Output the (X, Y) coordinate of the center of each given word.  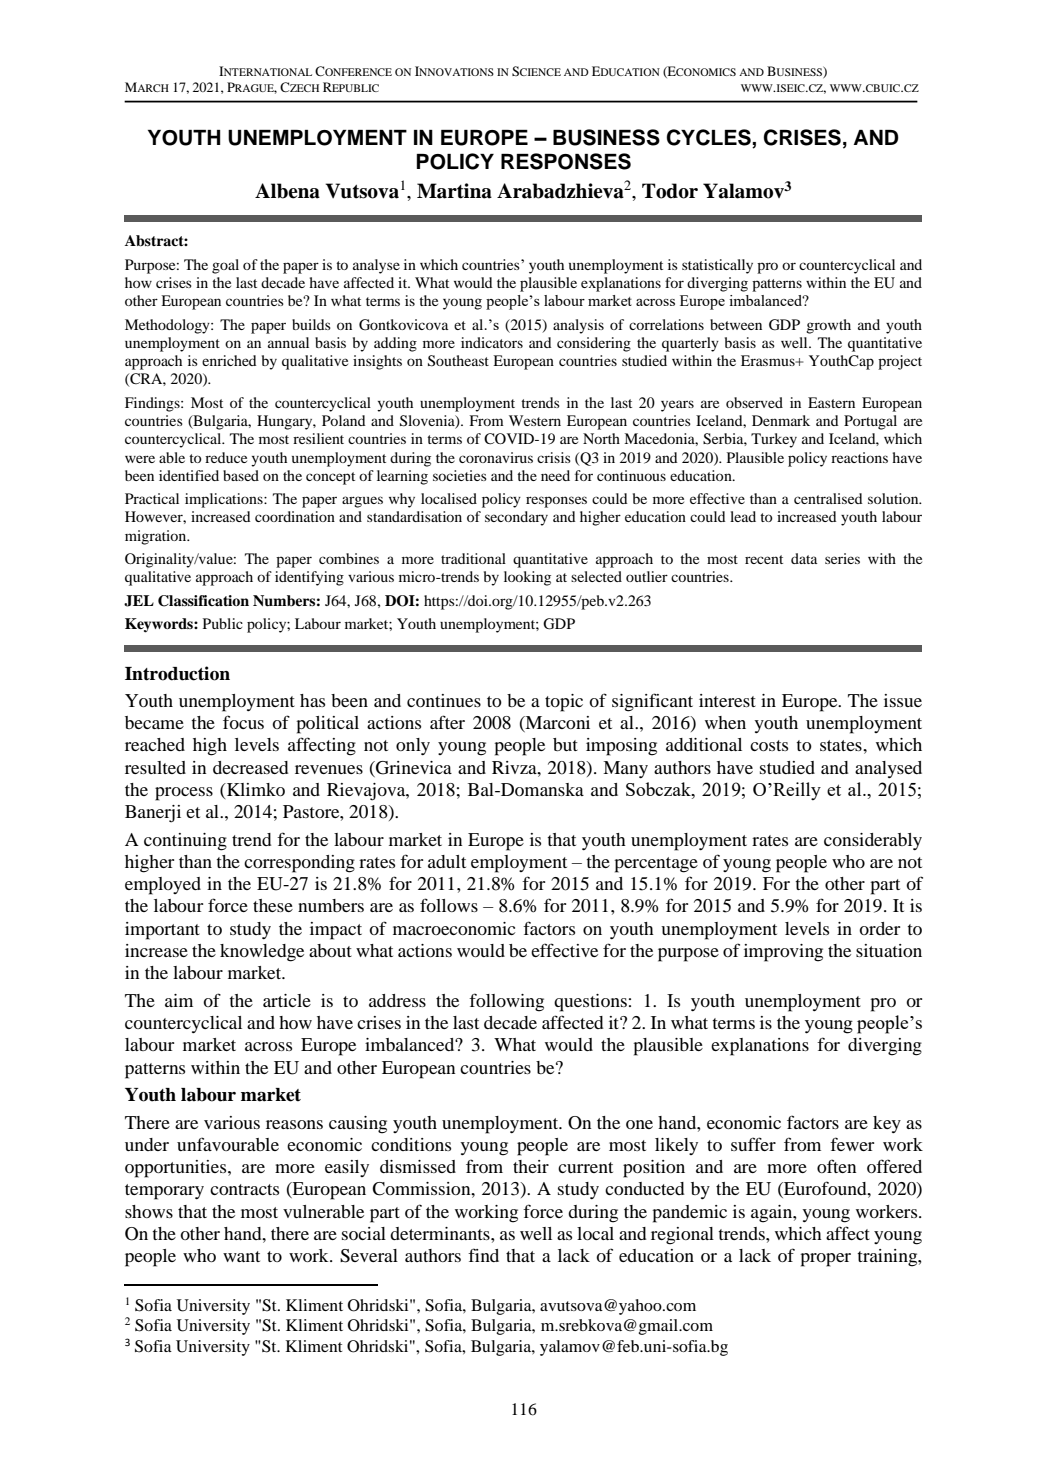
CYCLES (709, 137)
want (241, 1256)
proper (825, 1260)
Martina (454, 191)
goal (225, 266)
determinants (441, 1233)
